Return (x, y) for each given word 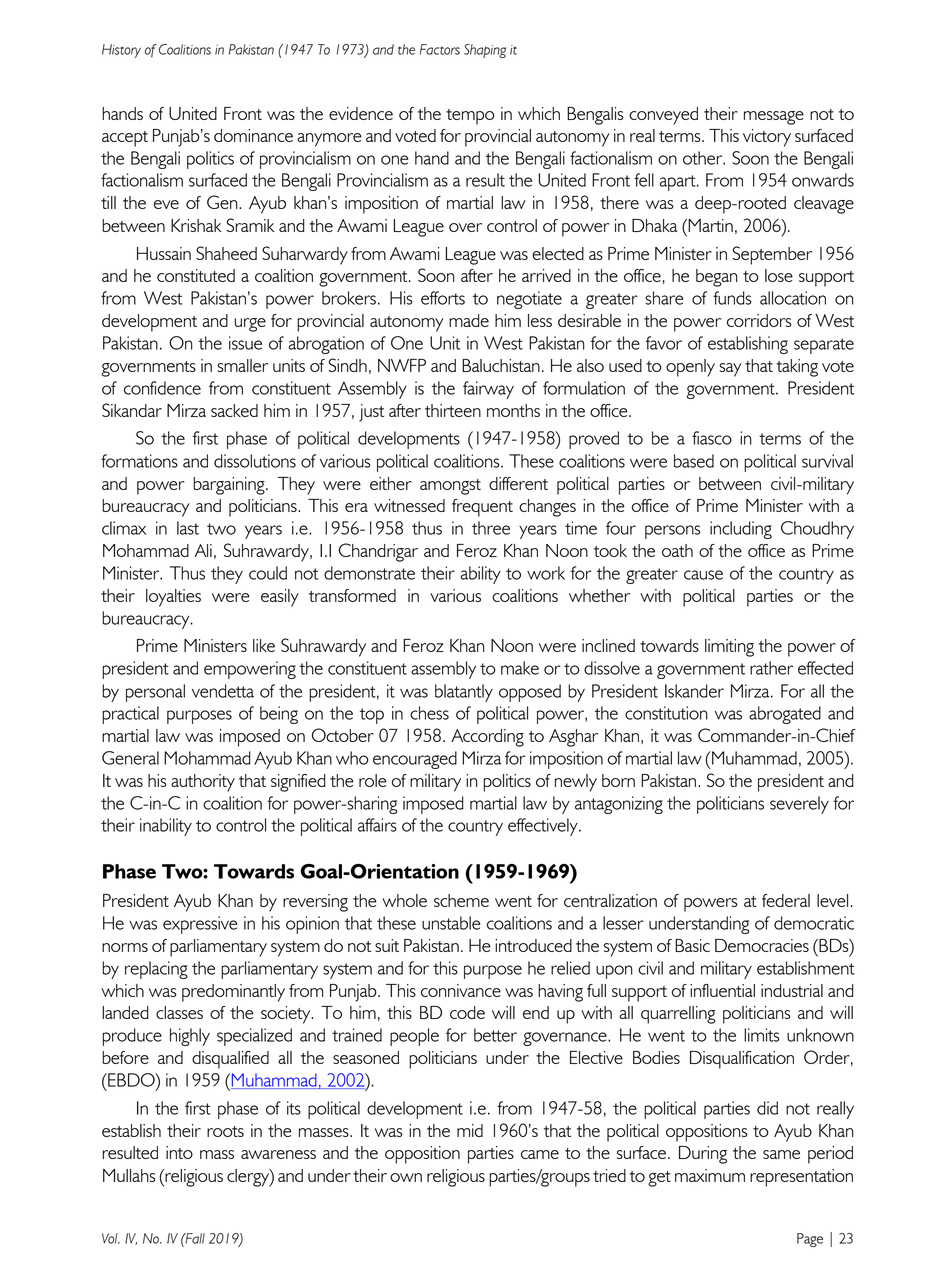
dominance (253, 135)
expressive (200, 925)
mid (470, 1130)
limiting (729, 648)
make (520, 668)
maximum (710, 1175)
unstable (451, 923)
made (469, 320)
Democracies (762, 945)
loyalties (173, 598)
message (774, 118)
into (179, 1152)
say (730, 370)
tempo (470, 117)
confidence (162, 388)
